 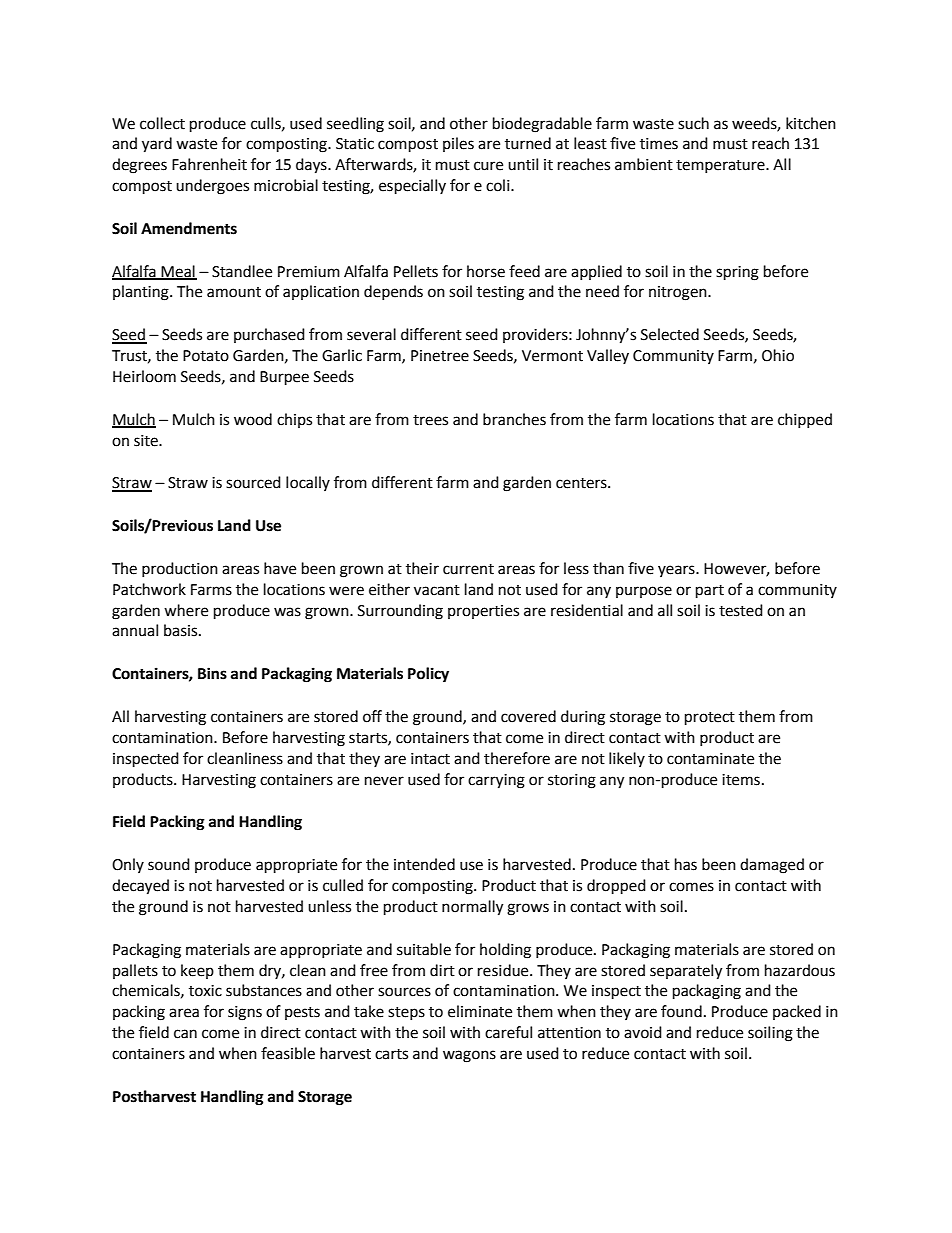 What do you see at coordinates (710, 719) in the page?
I see `protect` at bounding box center [710, 719].
